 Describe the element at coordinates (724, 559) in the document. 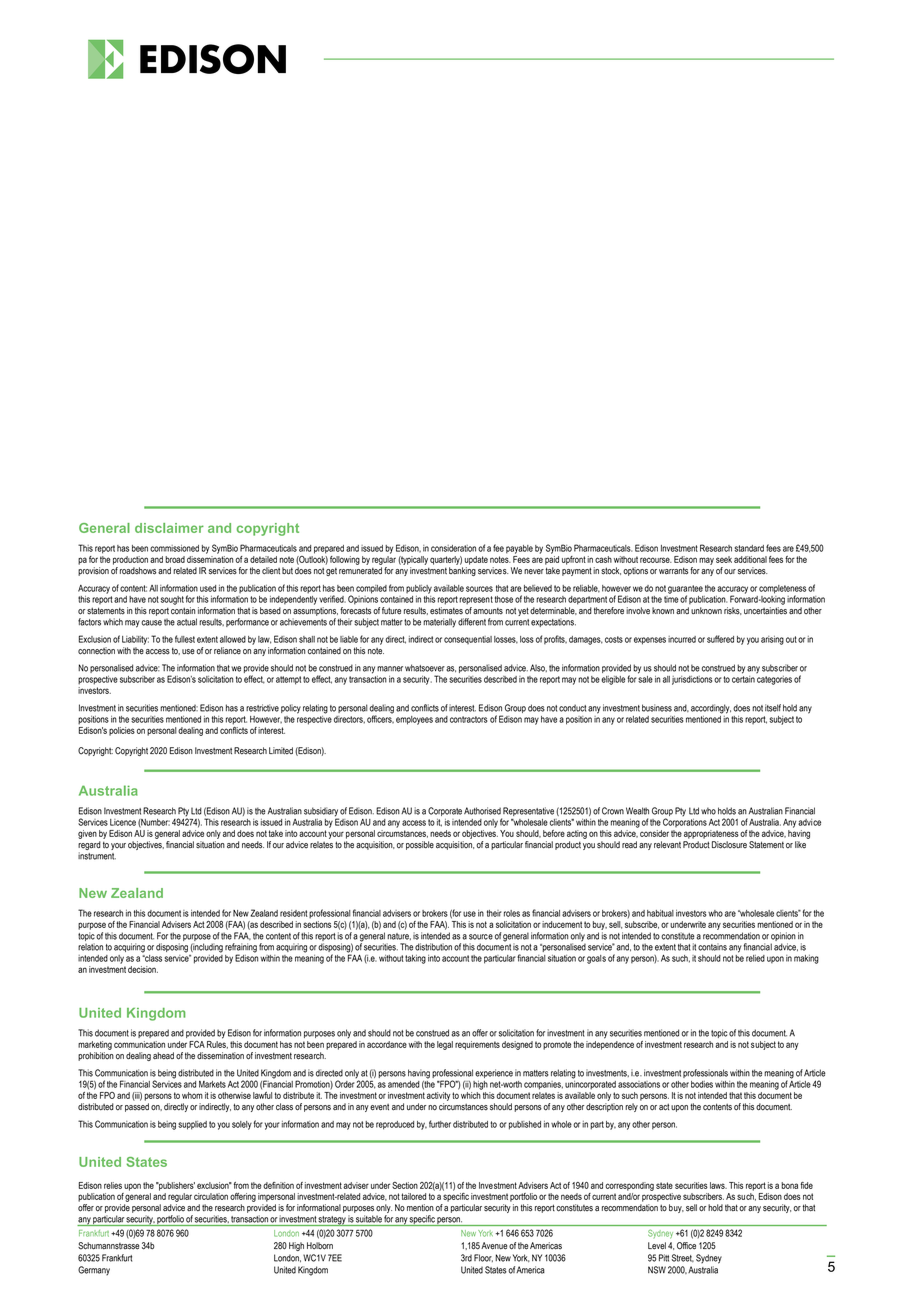

I see `seek` at that location.
